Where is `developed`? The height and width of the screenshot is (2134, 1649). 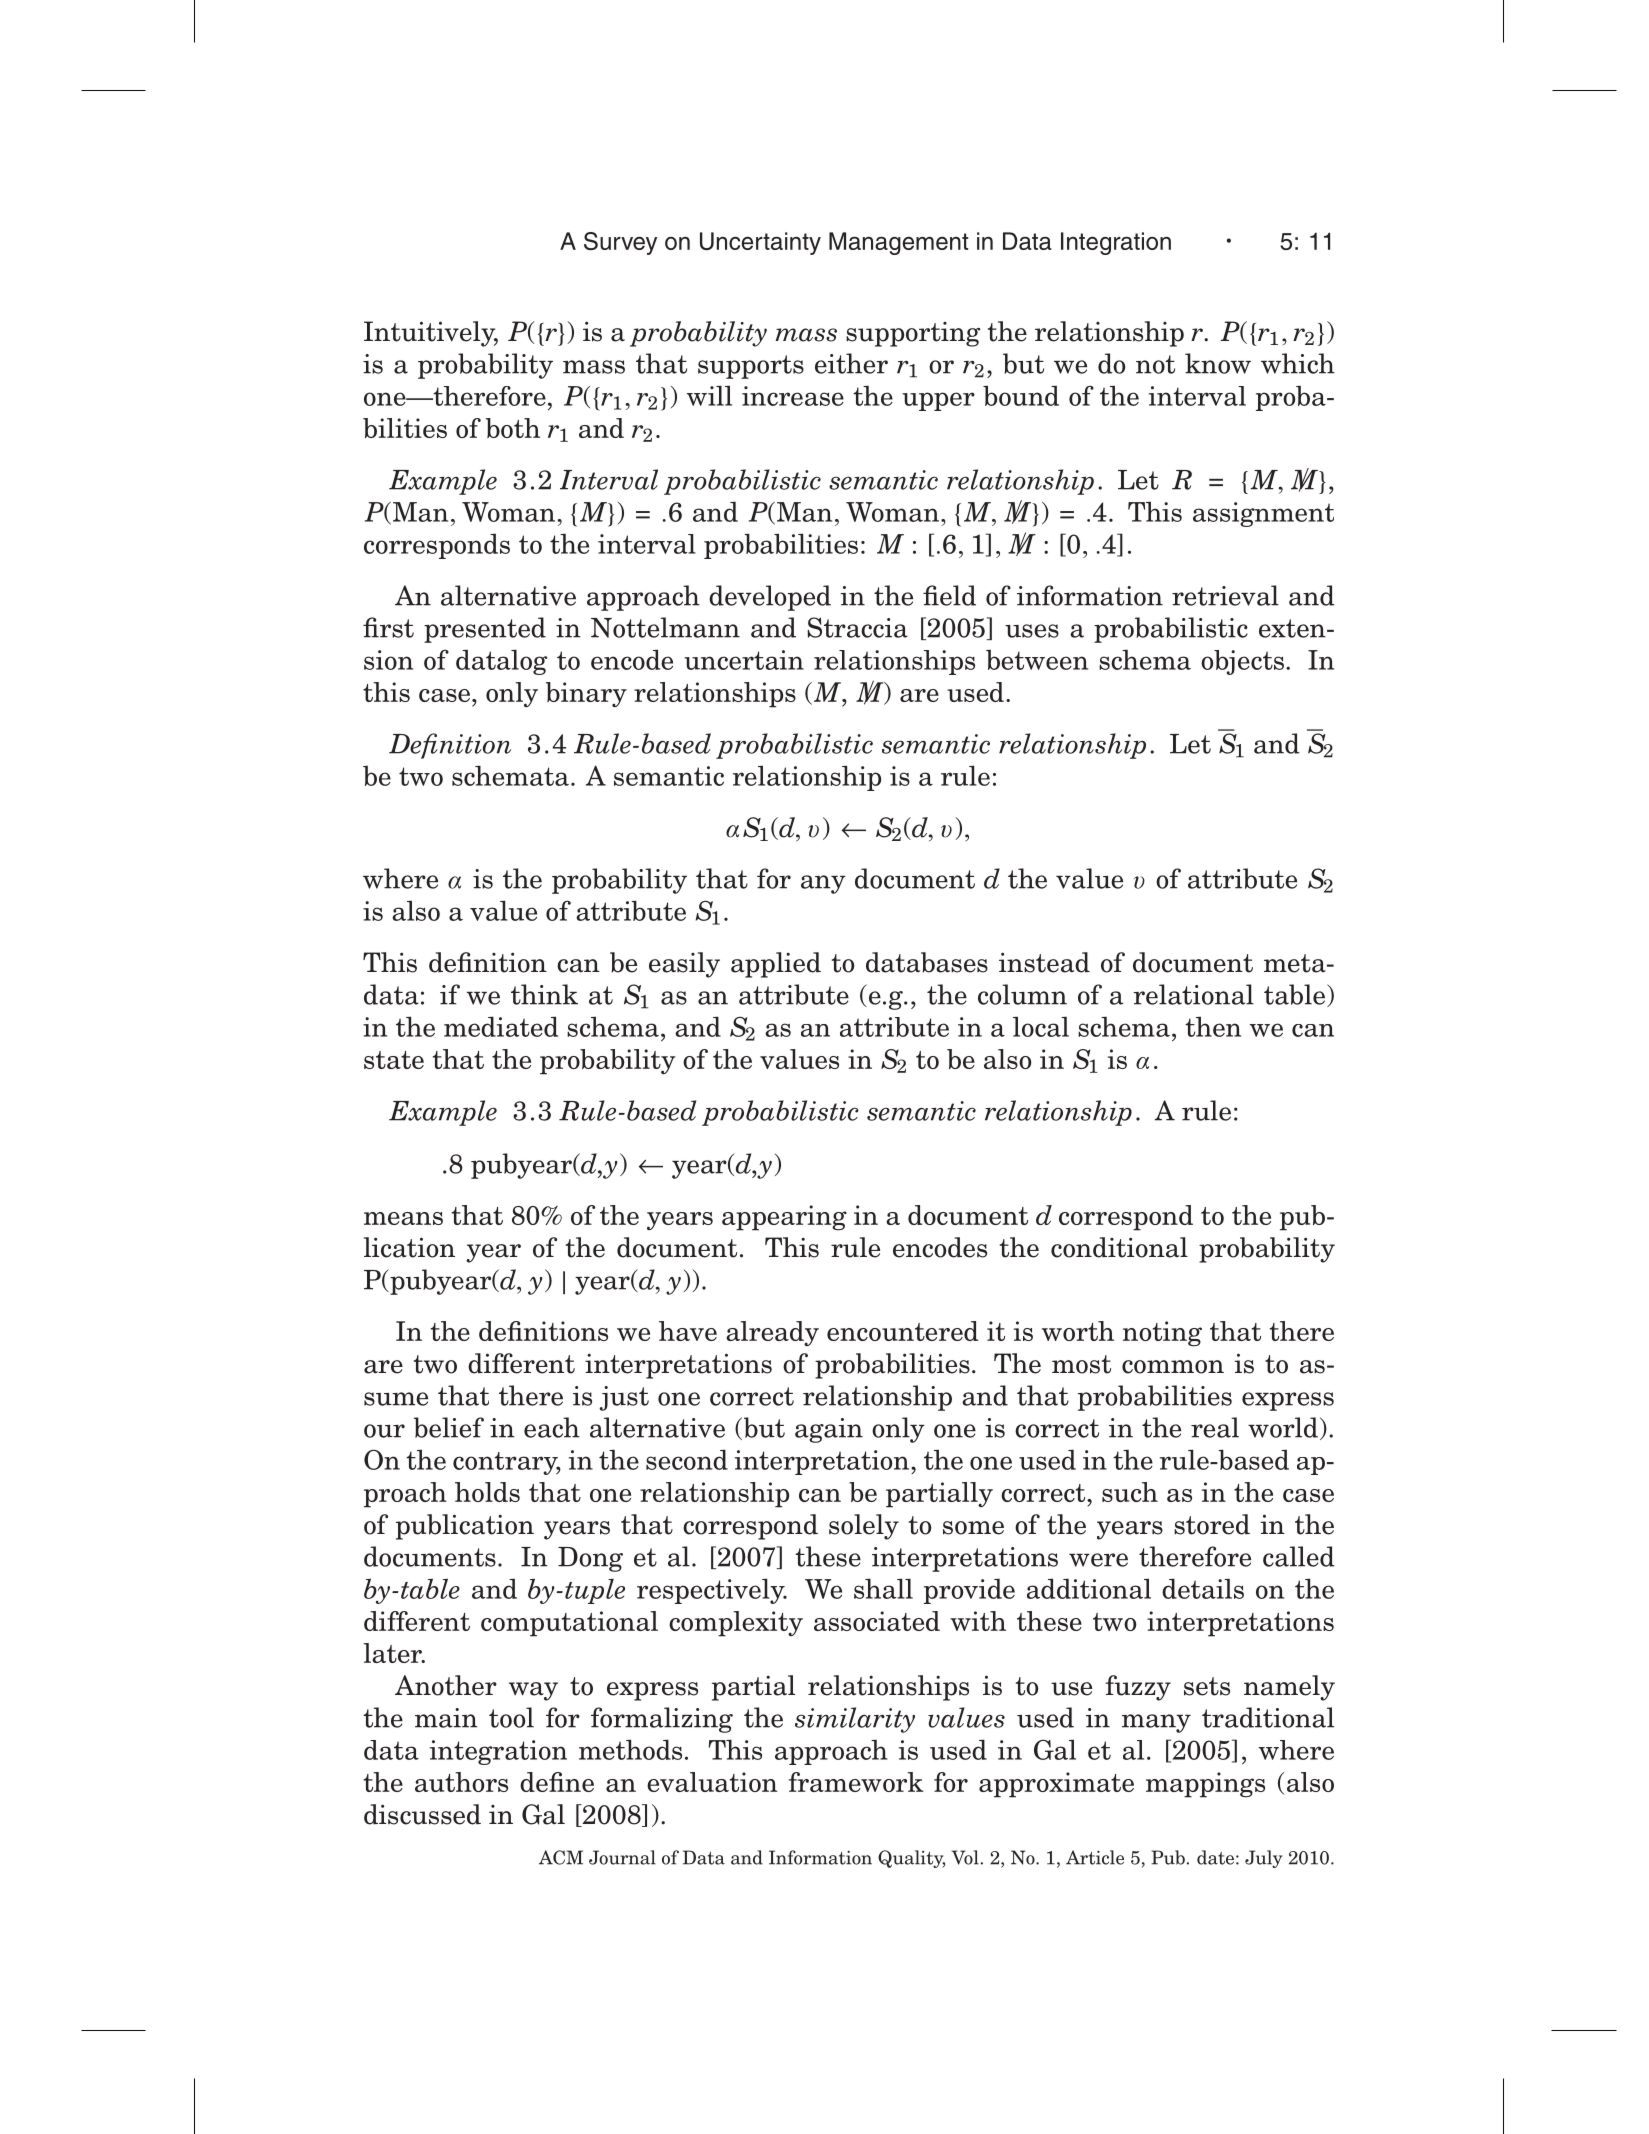 developed is located at coordinates (770, 598).
